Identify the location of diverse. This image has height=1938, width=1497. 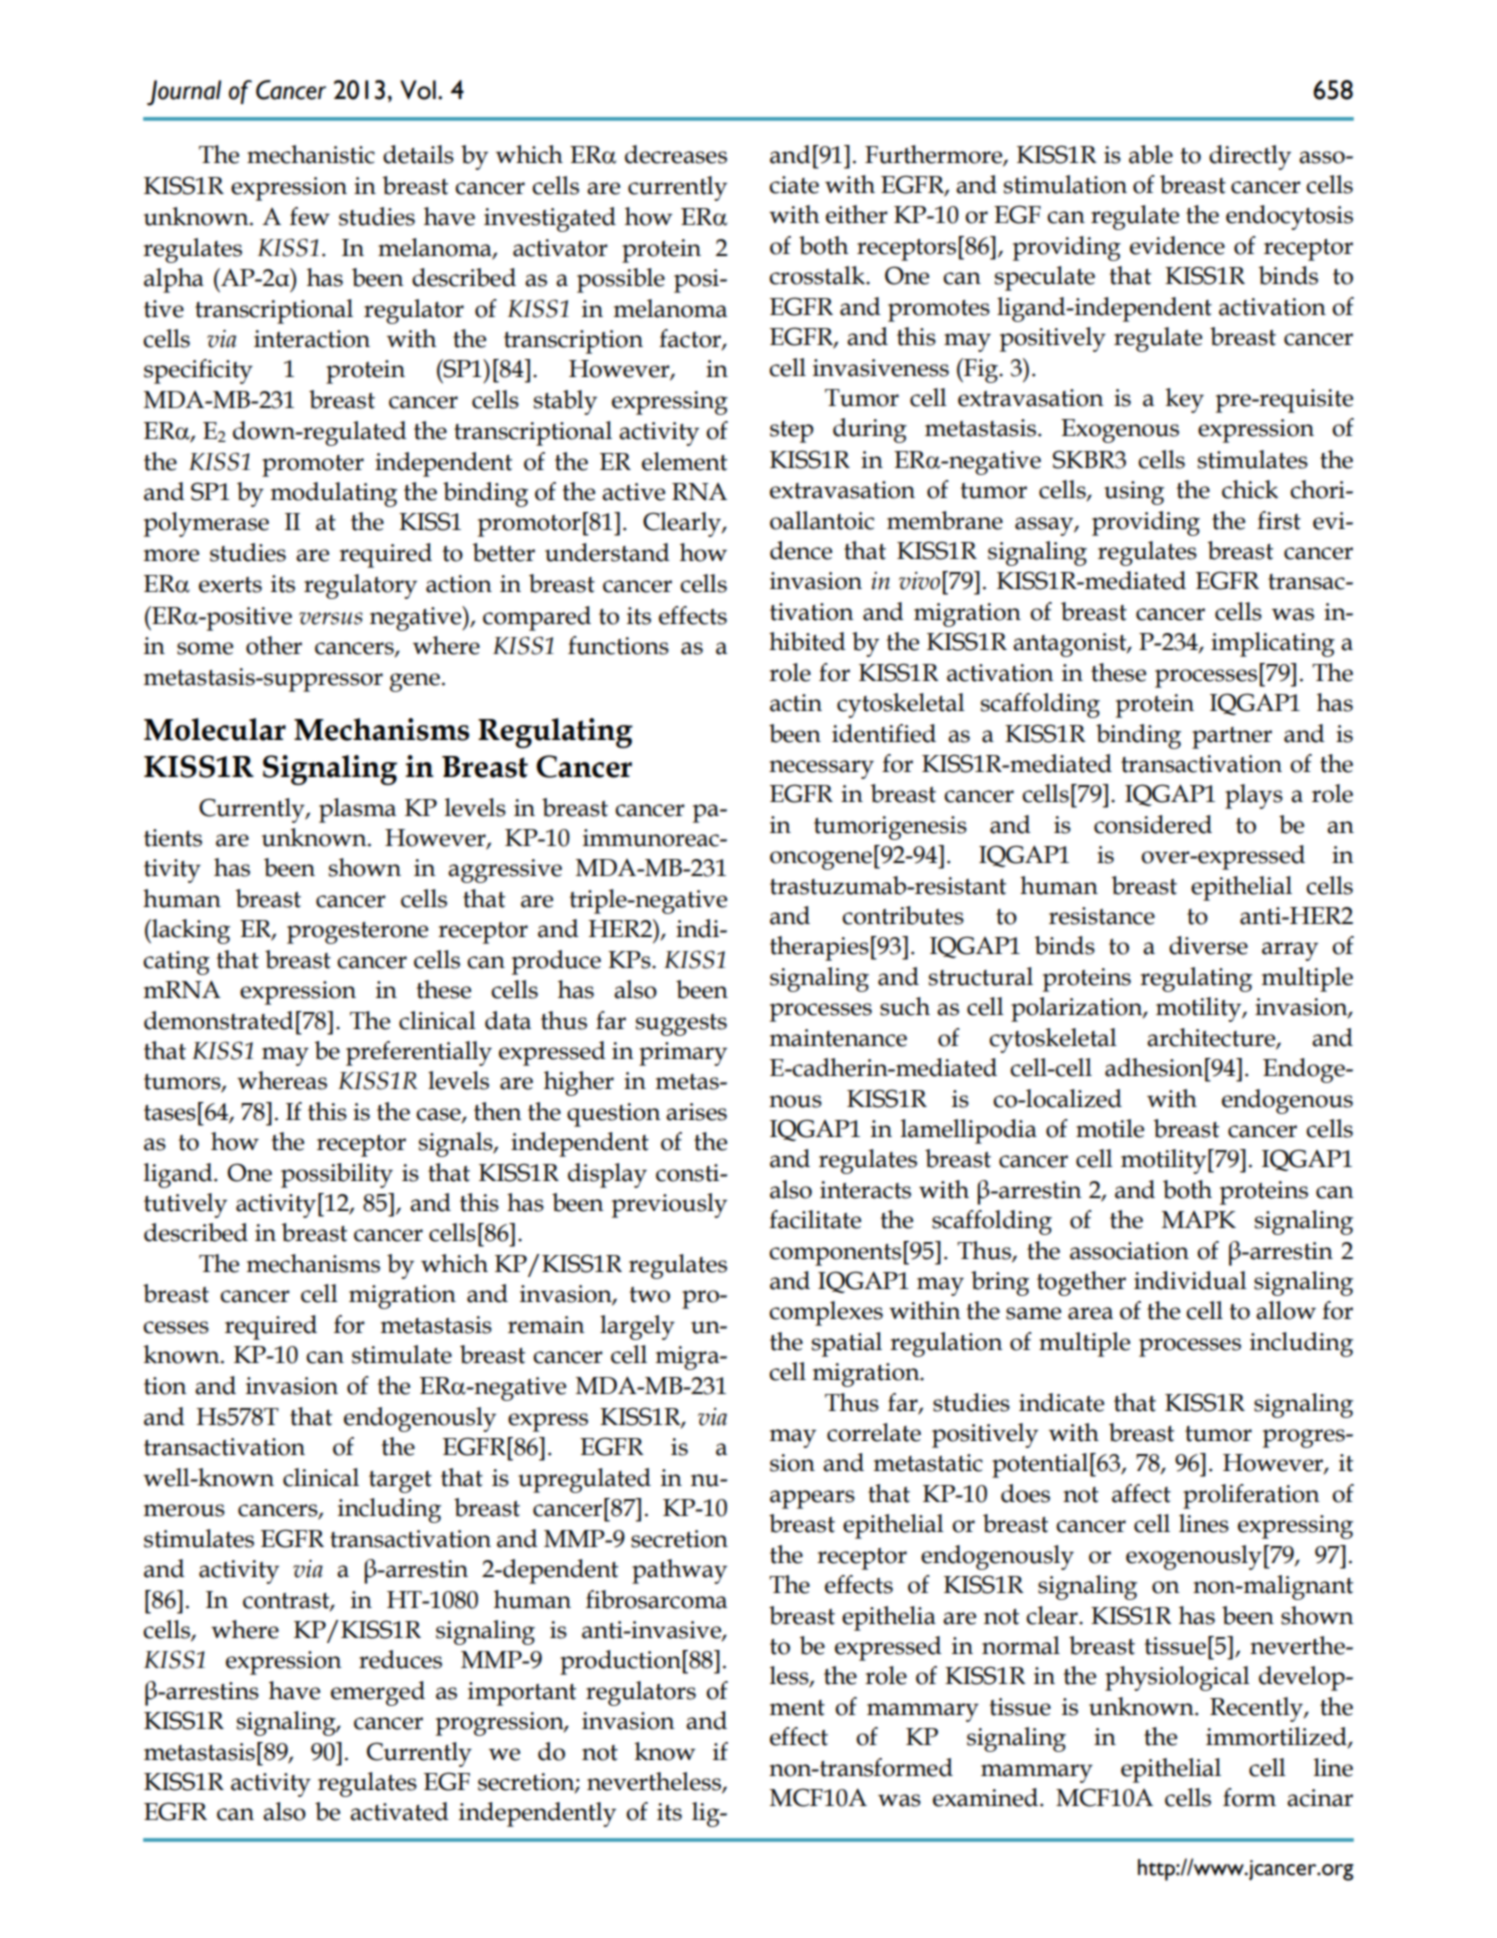
(1208, 945).
